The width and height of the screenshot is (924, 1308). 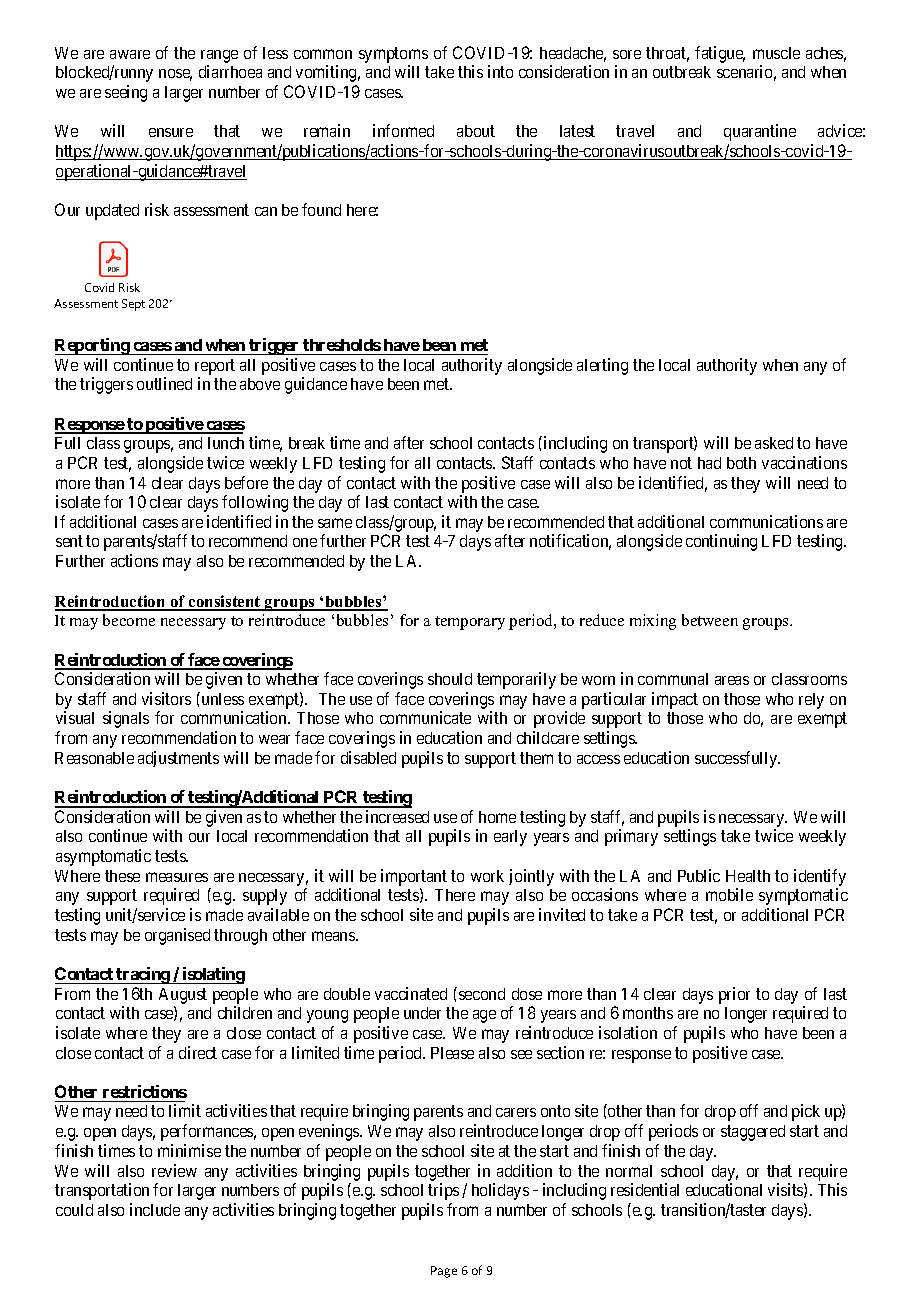 What do you see at coordinates (226, 443) in the screenshot?
I see `lunch` at bounding box center [226, 443].
